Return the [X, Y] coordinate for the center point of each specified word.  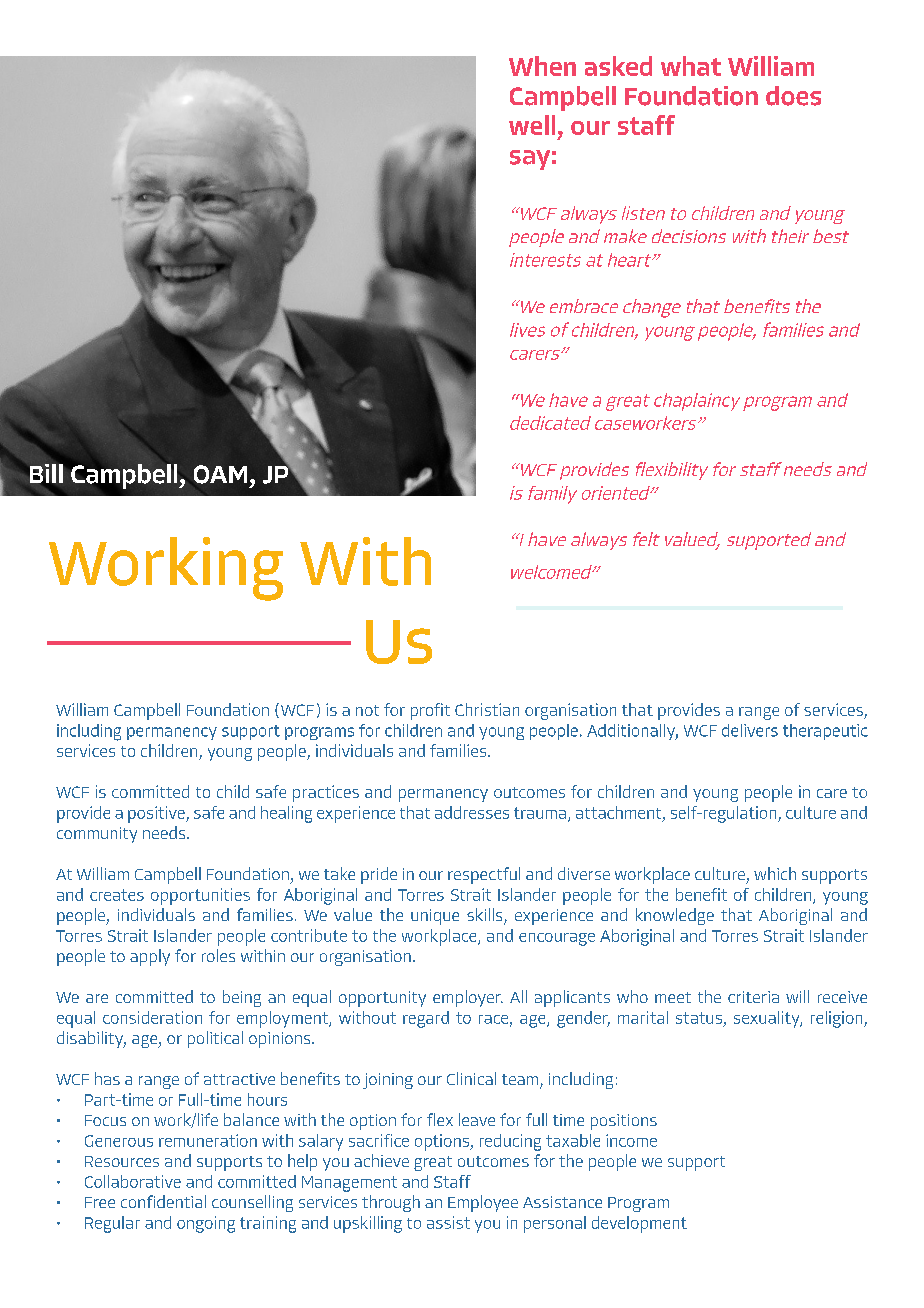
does [793, 96]
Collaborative [133, 1181]
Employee [483, 1203]
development [639, 1224]
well [532, 125]
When [542, 66]
